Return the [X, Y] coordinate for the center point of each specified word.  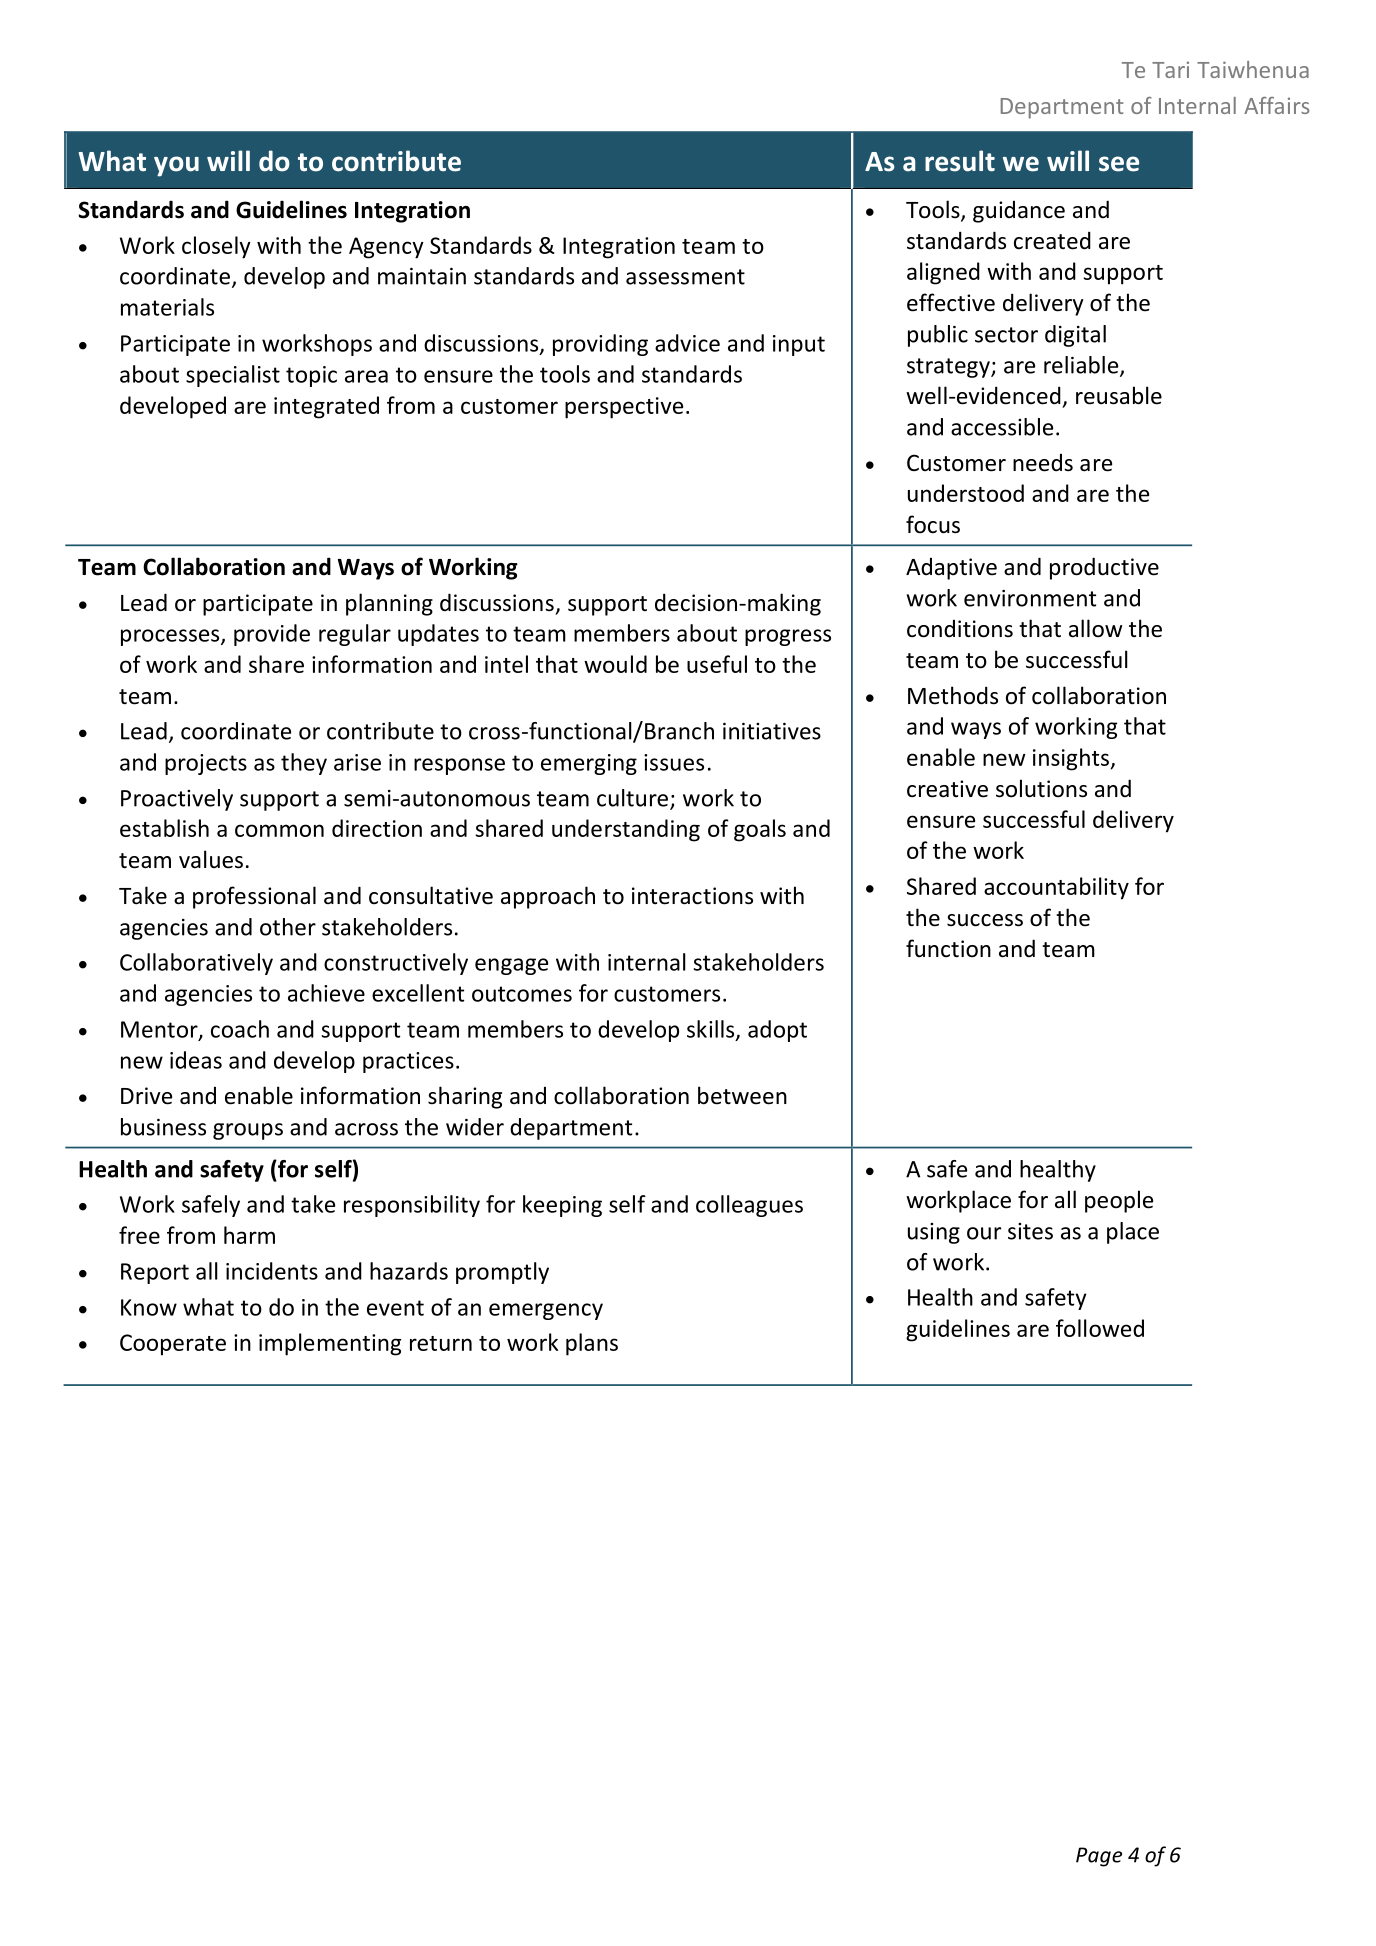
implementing [330, 1344]
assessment [685, 277]
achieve [326, 993]
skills [712, 1030]
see [1119, 164]
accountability [1056, 888]
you [176, 166]
